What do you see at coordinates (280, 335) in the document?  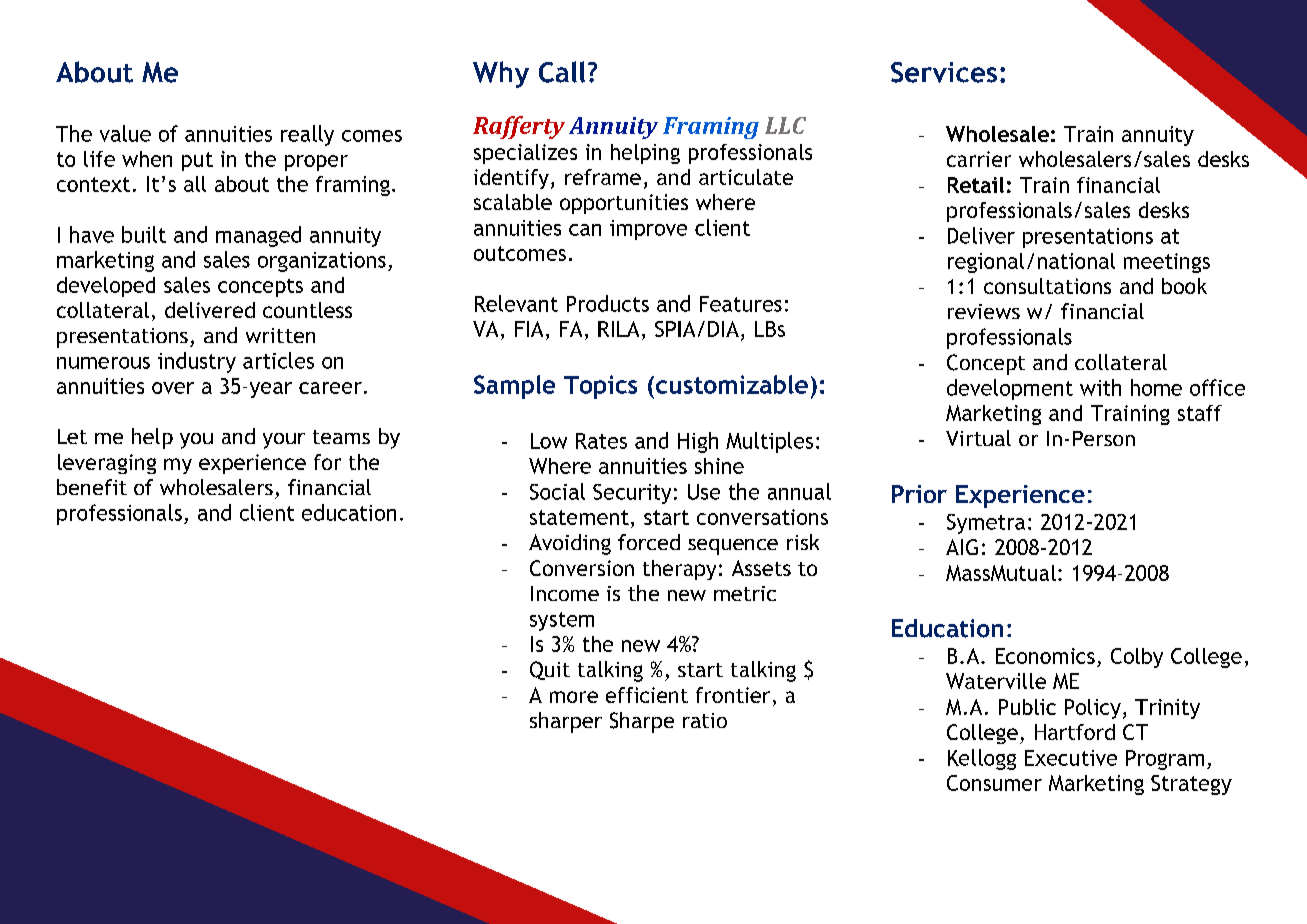 I see `written` at bounding box center [280, 335].
